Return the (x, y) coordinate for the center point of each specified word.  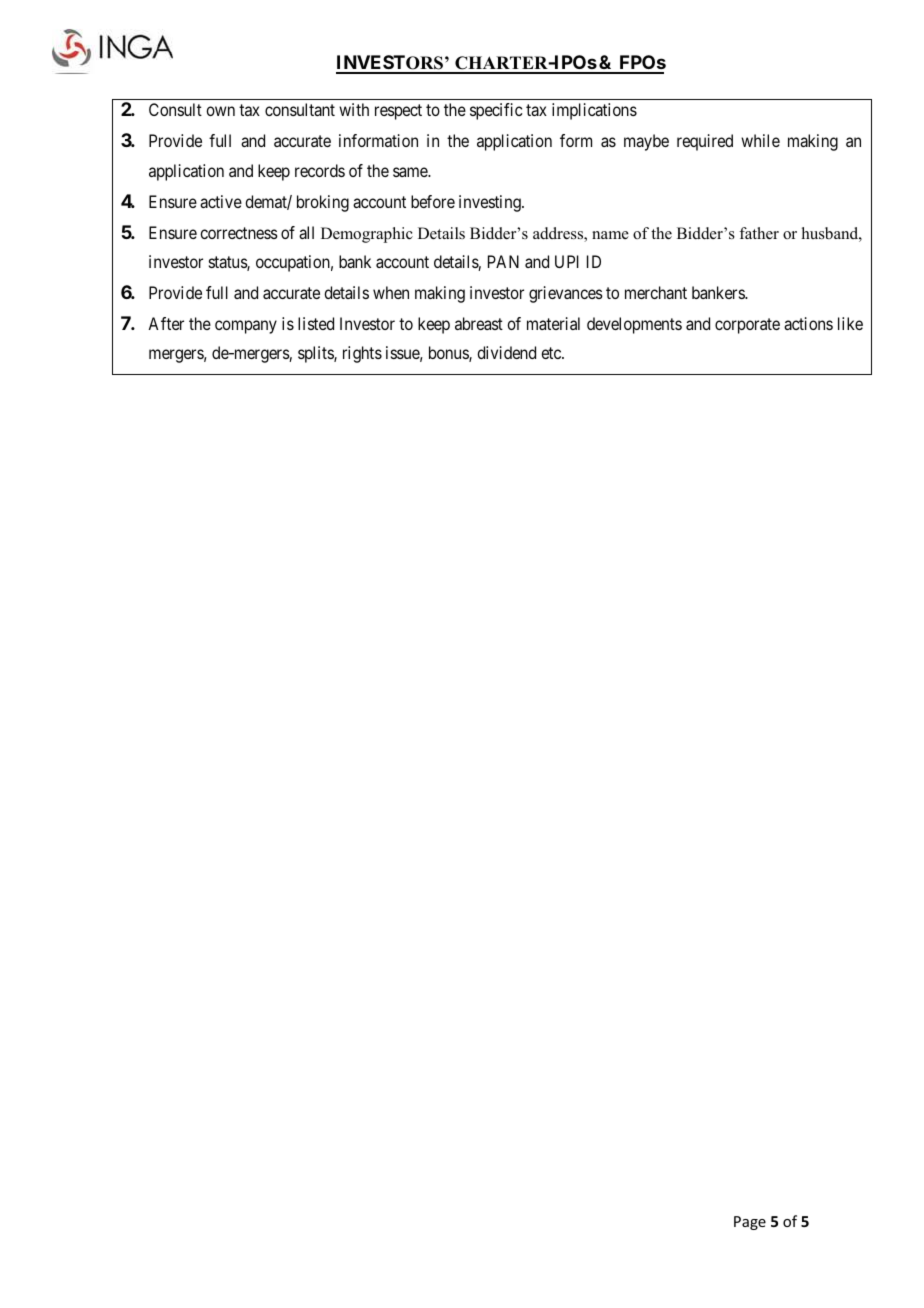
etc (552, 353)
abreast (479, 323)
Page (750, 1223)
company (246, 327)
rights (362, 354)
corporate (747, 326)
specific (496, 111)
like (850, 323)
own (220, 111)
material (553, 323)
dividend (506, 352)
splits (316, 354)
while (760, 140)
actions (808, 323)
